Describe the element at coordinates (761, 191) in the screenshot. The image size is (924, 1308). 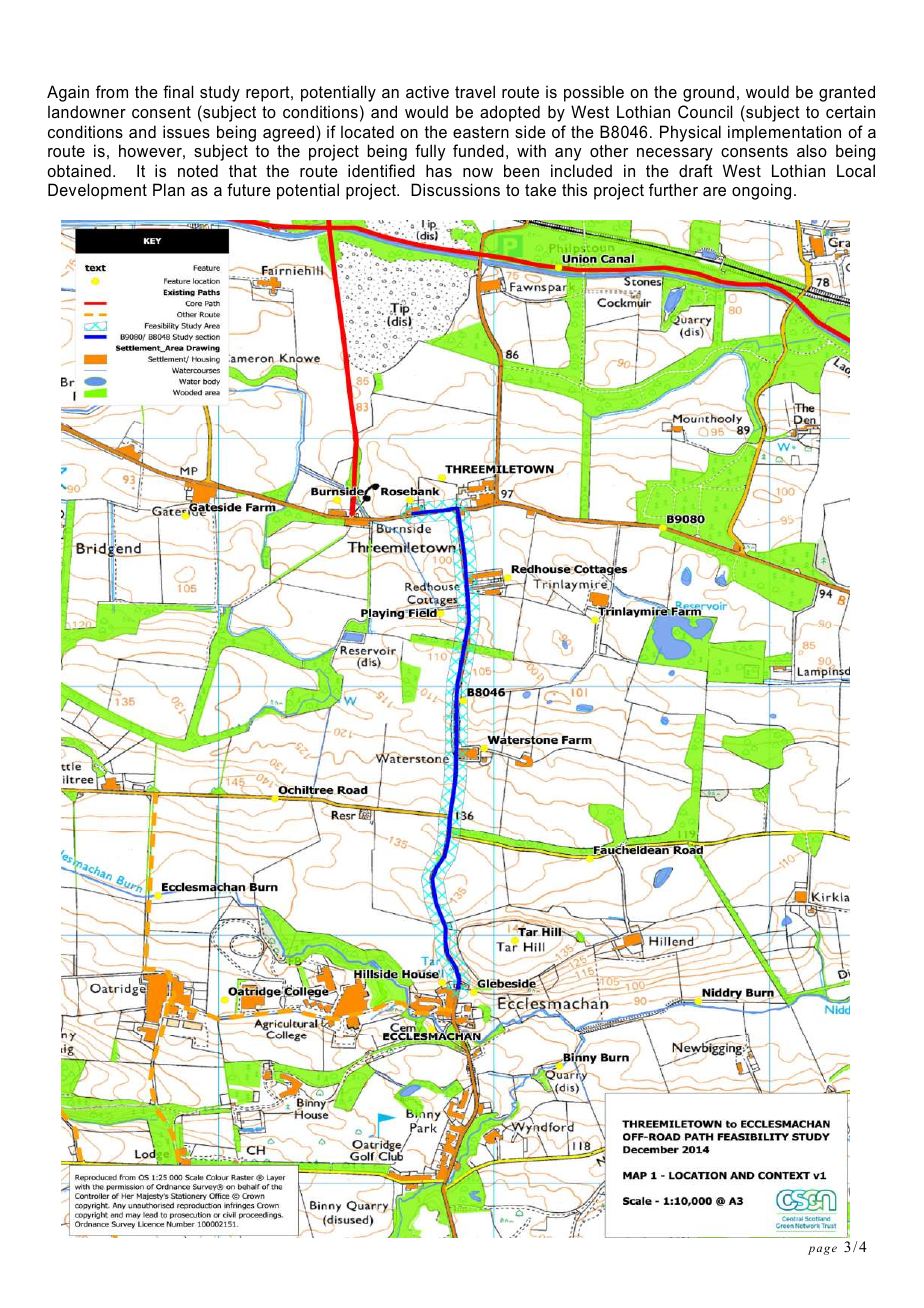
I see `ongoing` at that location.
